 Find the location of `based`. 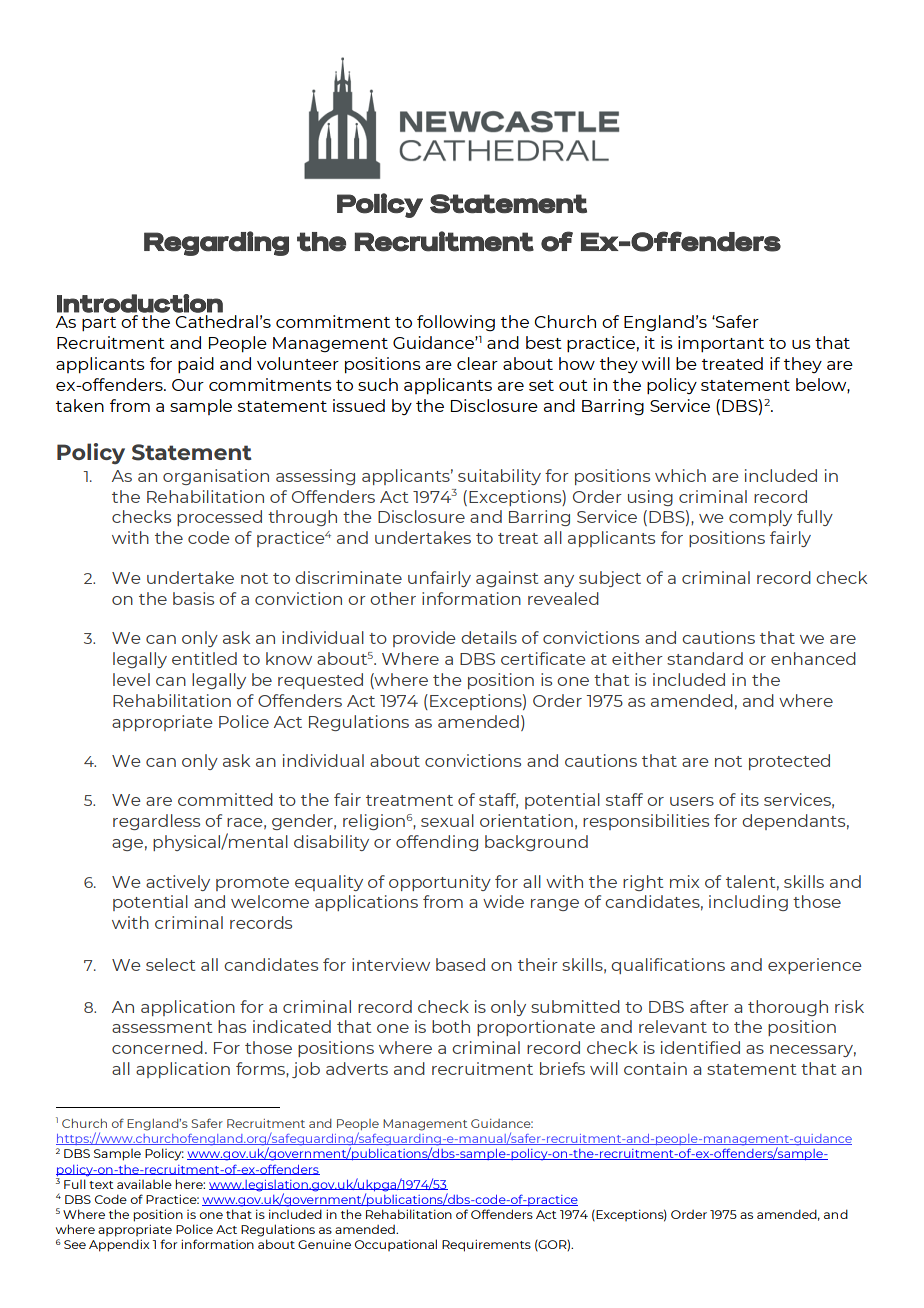

based is located at coordinates (460, 964).
